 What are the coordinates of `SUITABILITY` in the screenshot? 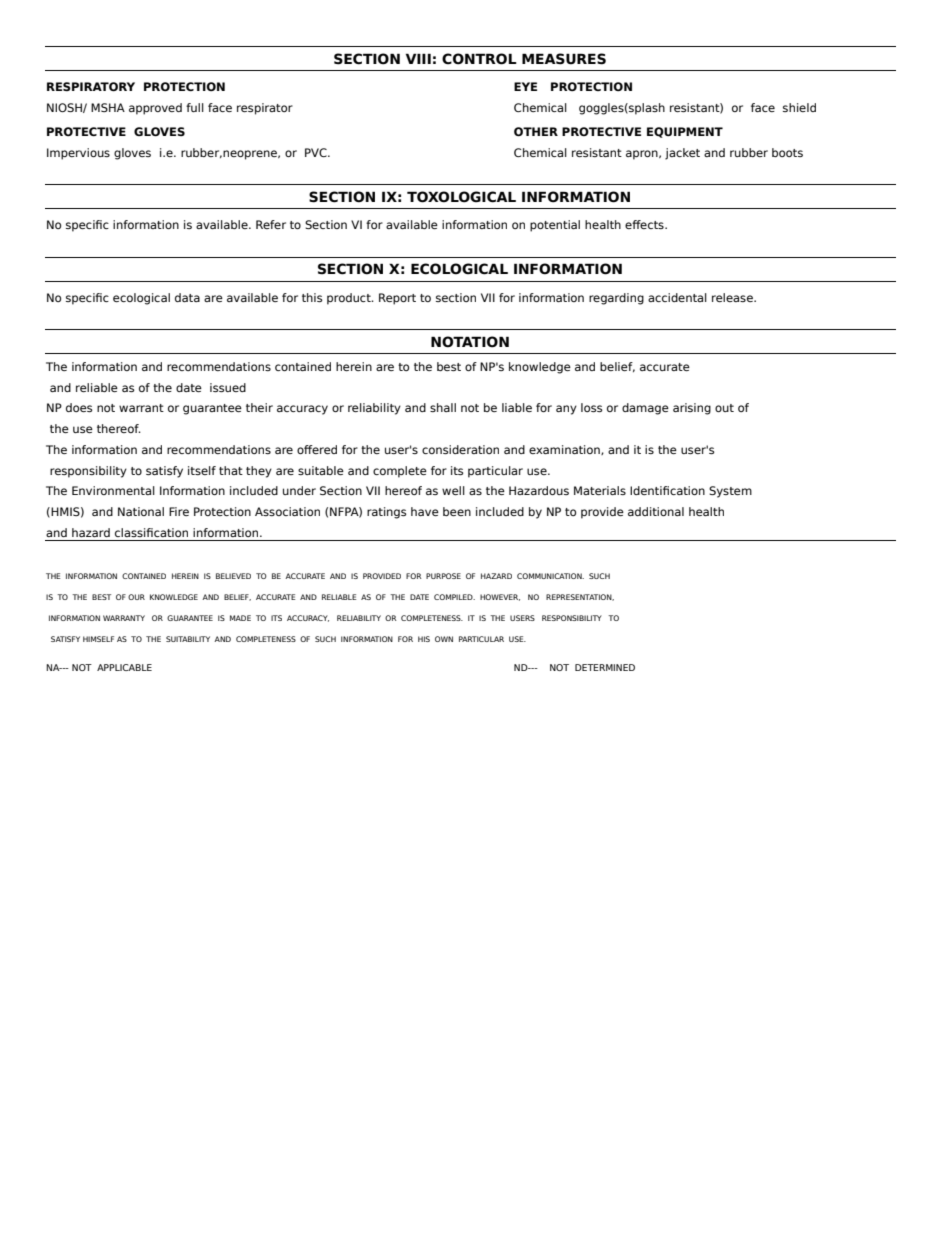 It's located at (188, 639).
